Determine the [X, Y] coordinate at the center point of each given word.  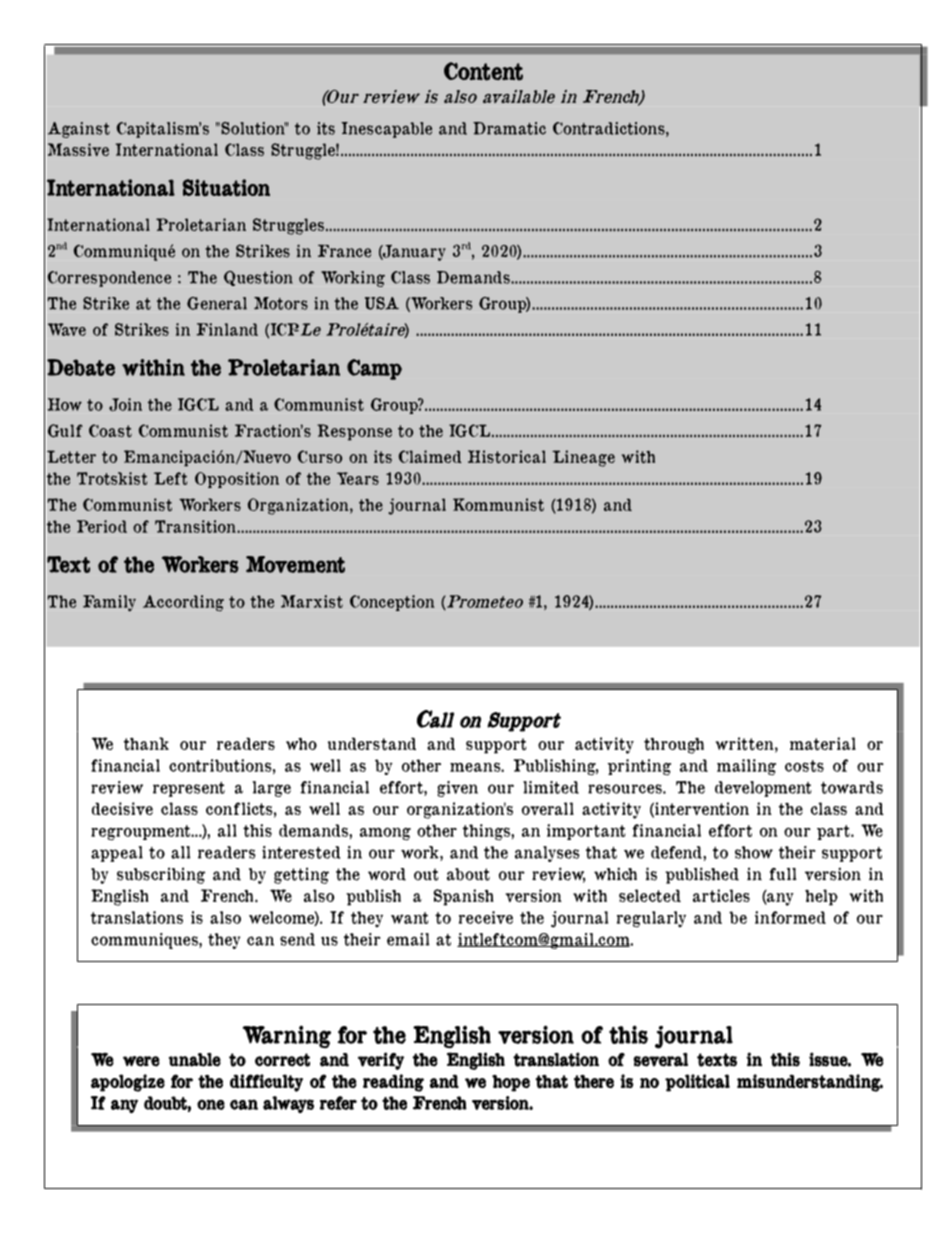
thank [146, 743]
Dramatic [509, 128]
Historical [507, 456]
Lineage [583, 458]
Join [125, 405]
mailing [746, 767]
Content [483, 71]
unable [195, 1060]
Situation [226, 188]
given [457, 789]
